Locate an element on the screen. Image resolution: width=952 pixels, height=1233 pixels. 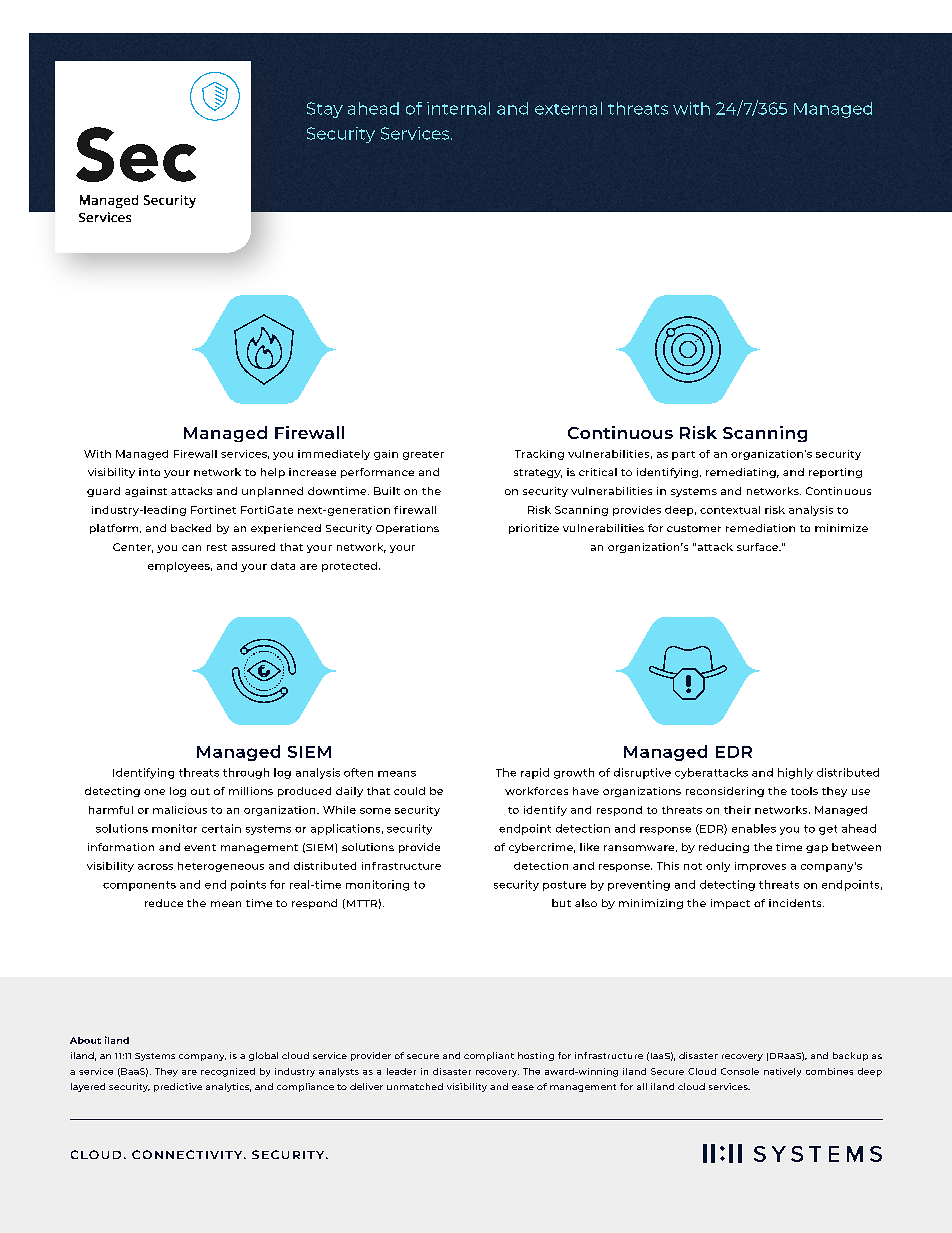
malicious is located at coordinates (180, 810).
